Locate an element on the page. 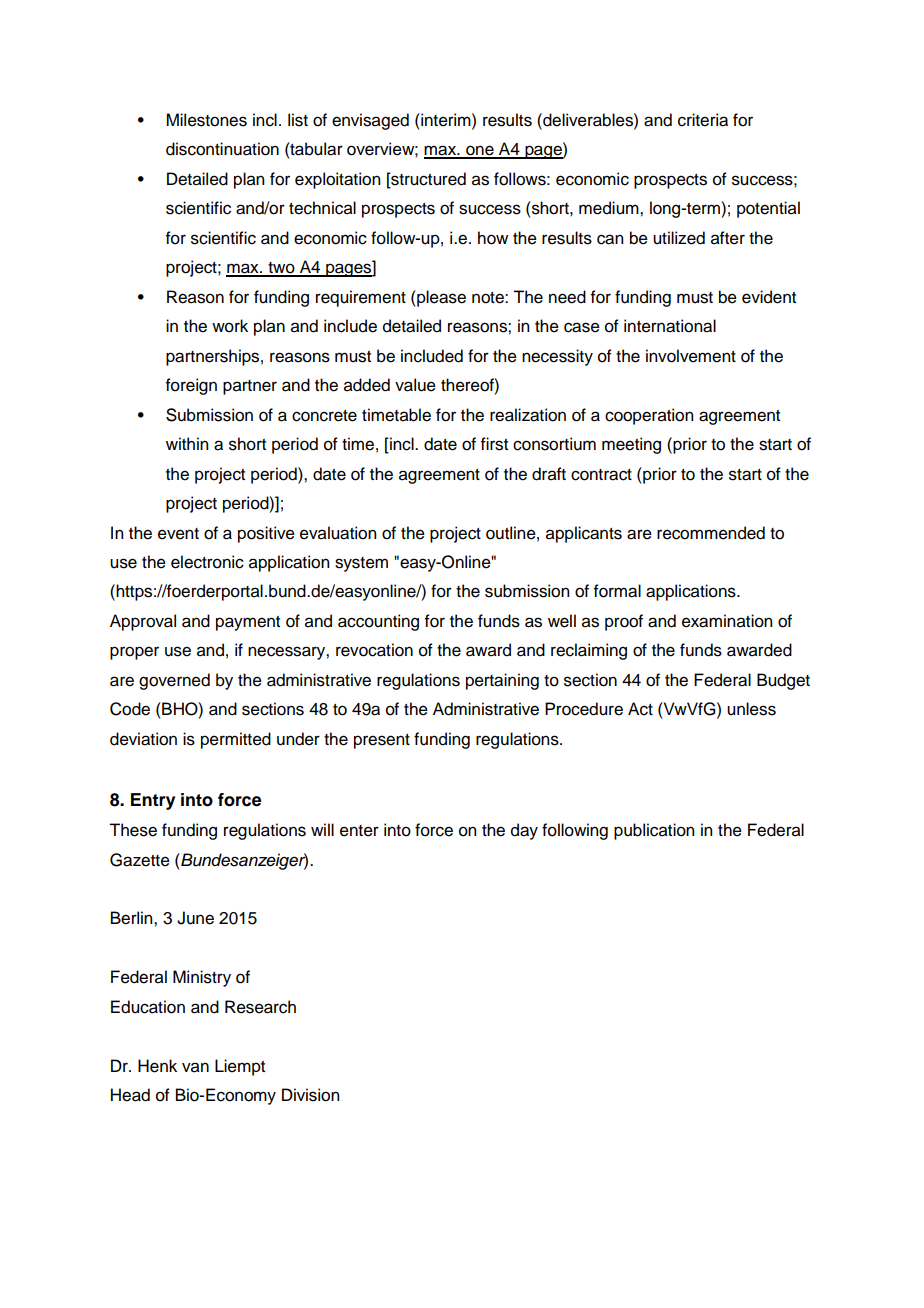 Image resolution: width=924 pixels, height=1308 pixels. envisaged is located at coordinates (370, 121).
